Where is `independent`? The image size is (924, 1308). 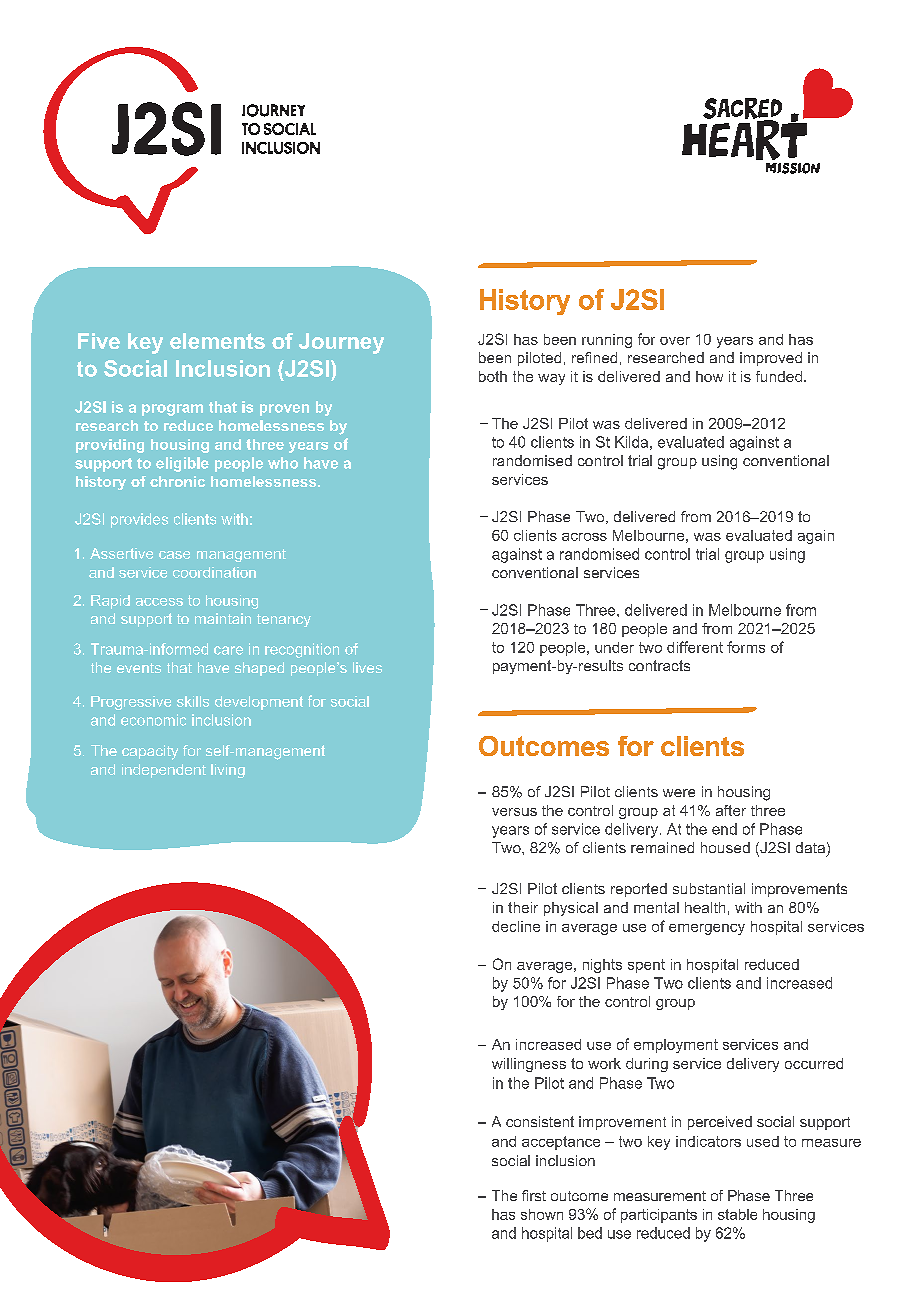
independent is located at coordinates (164, 771).
